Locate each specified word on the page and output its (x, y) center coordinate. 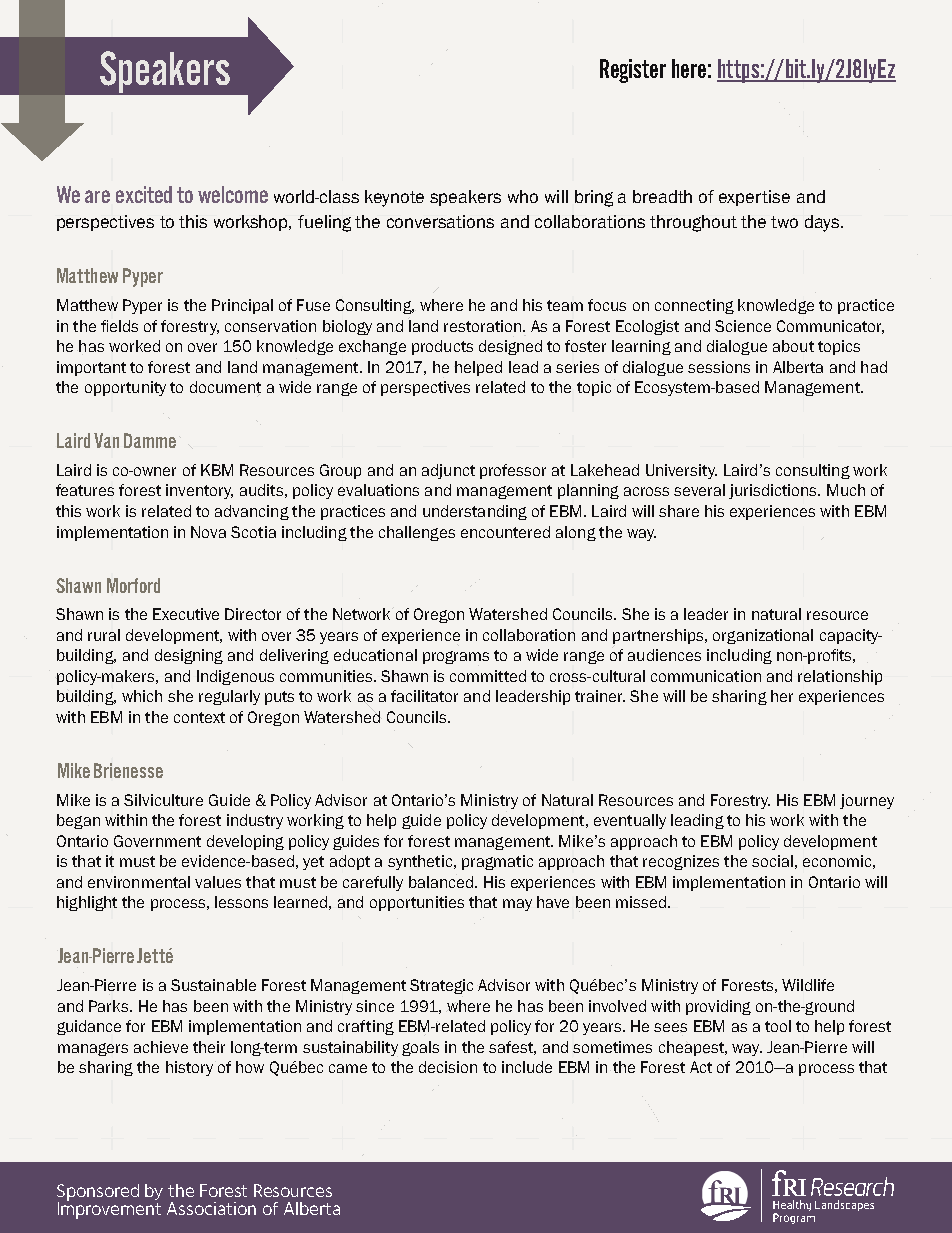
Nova (208, 532)
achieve (161, 1047)
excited (144, 194)
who (523, 196)
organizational (763, 636)
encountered (505, 532)
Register (633, 71)
